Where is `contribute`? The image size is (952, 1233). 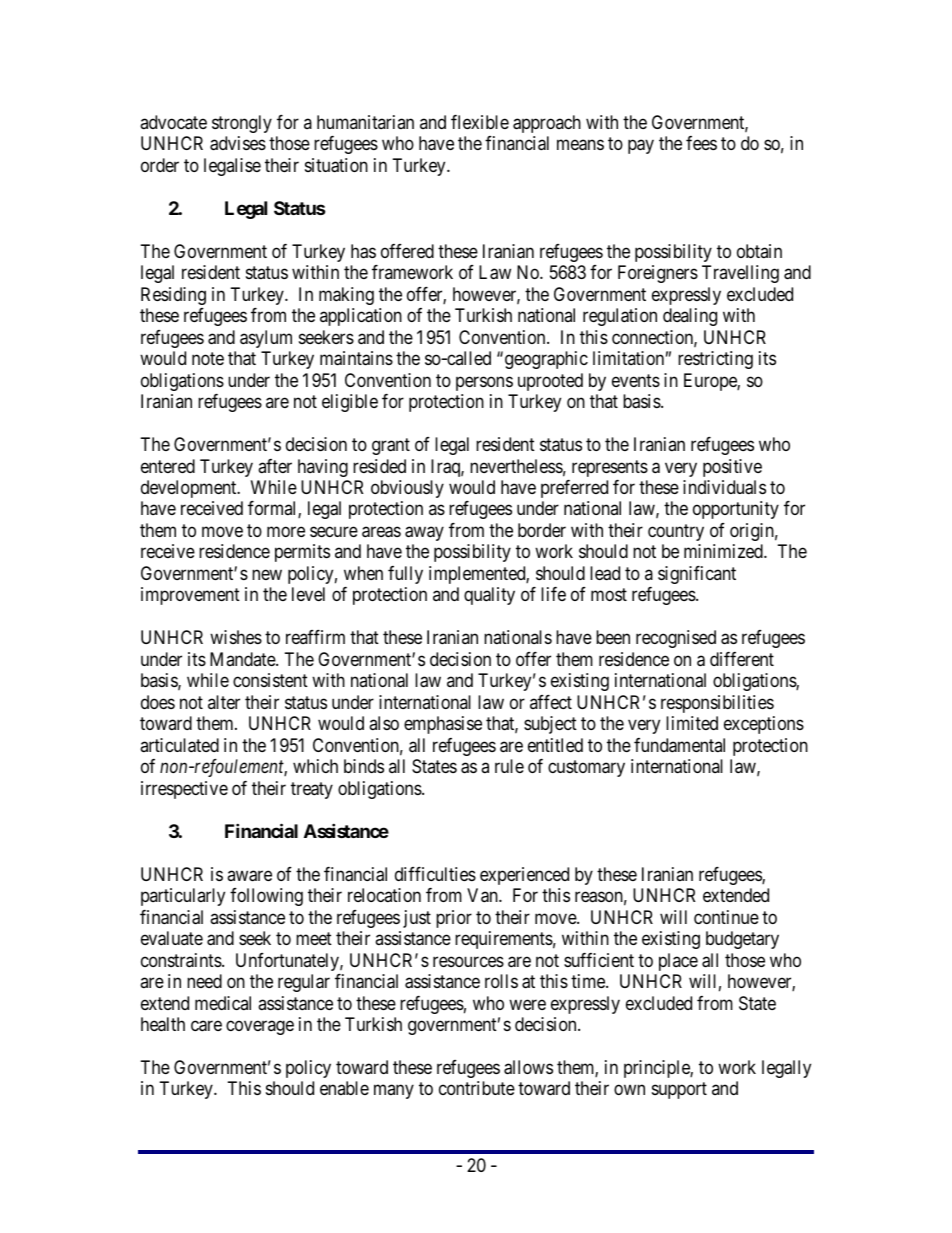 contribute is located at coordinates (477, 1088).
